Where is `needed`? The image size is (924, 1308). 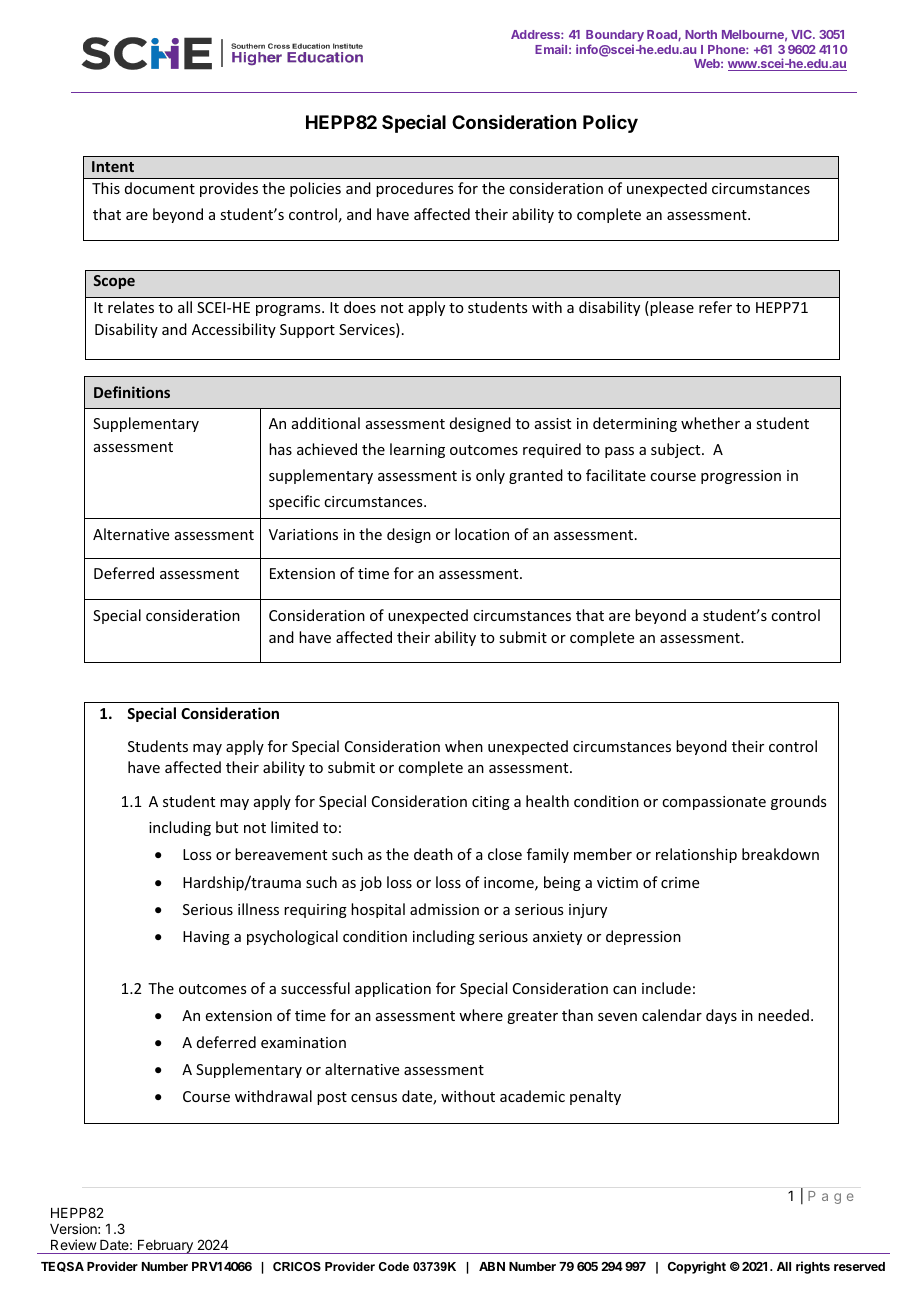
needed is located at coordinates (783, 1015).
